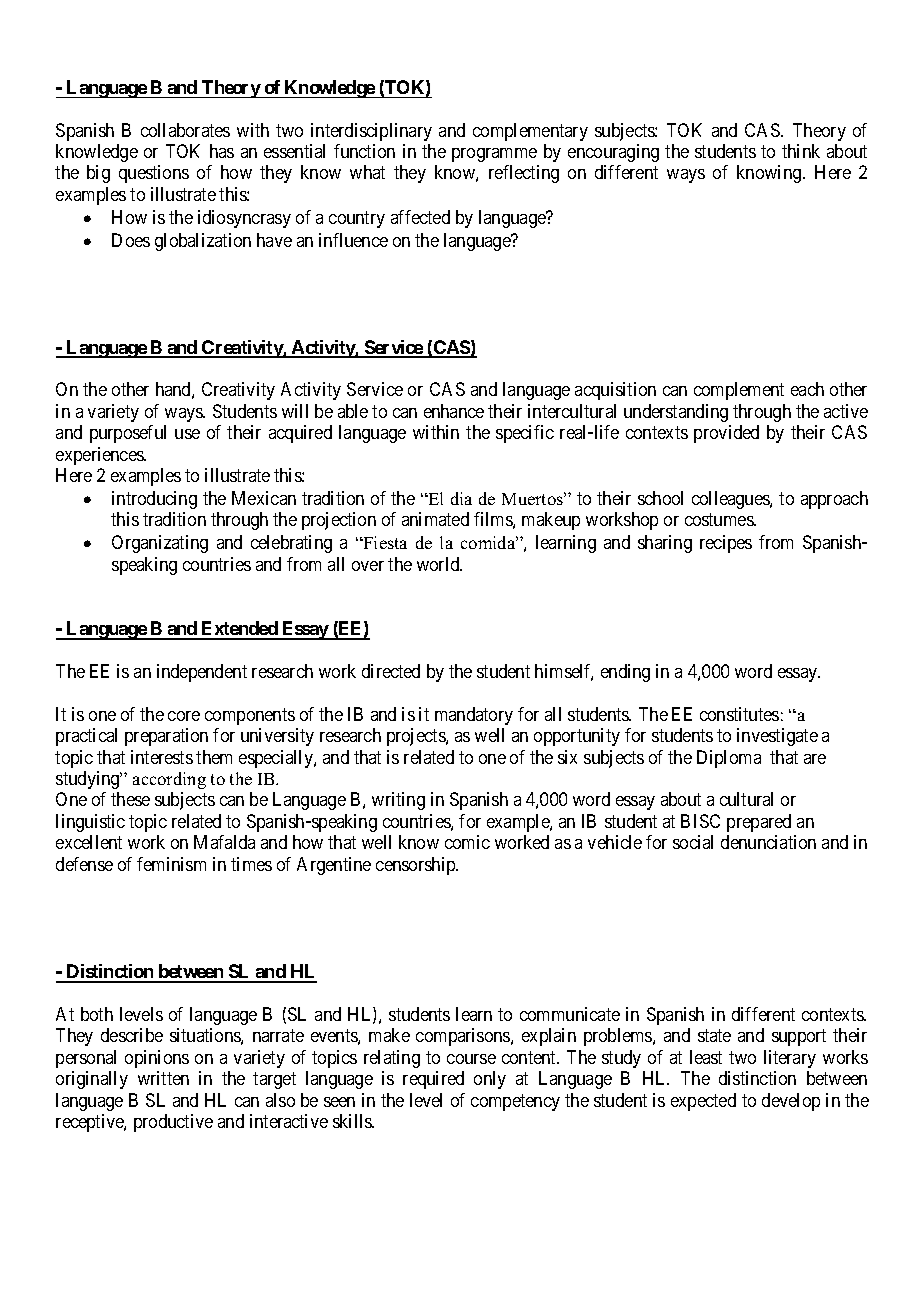 The image size is (924, 1308). I want to click on questions, so click(154, 174).
